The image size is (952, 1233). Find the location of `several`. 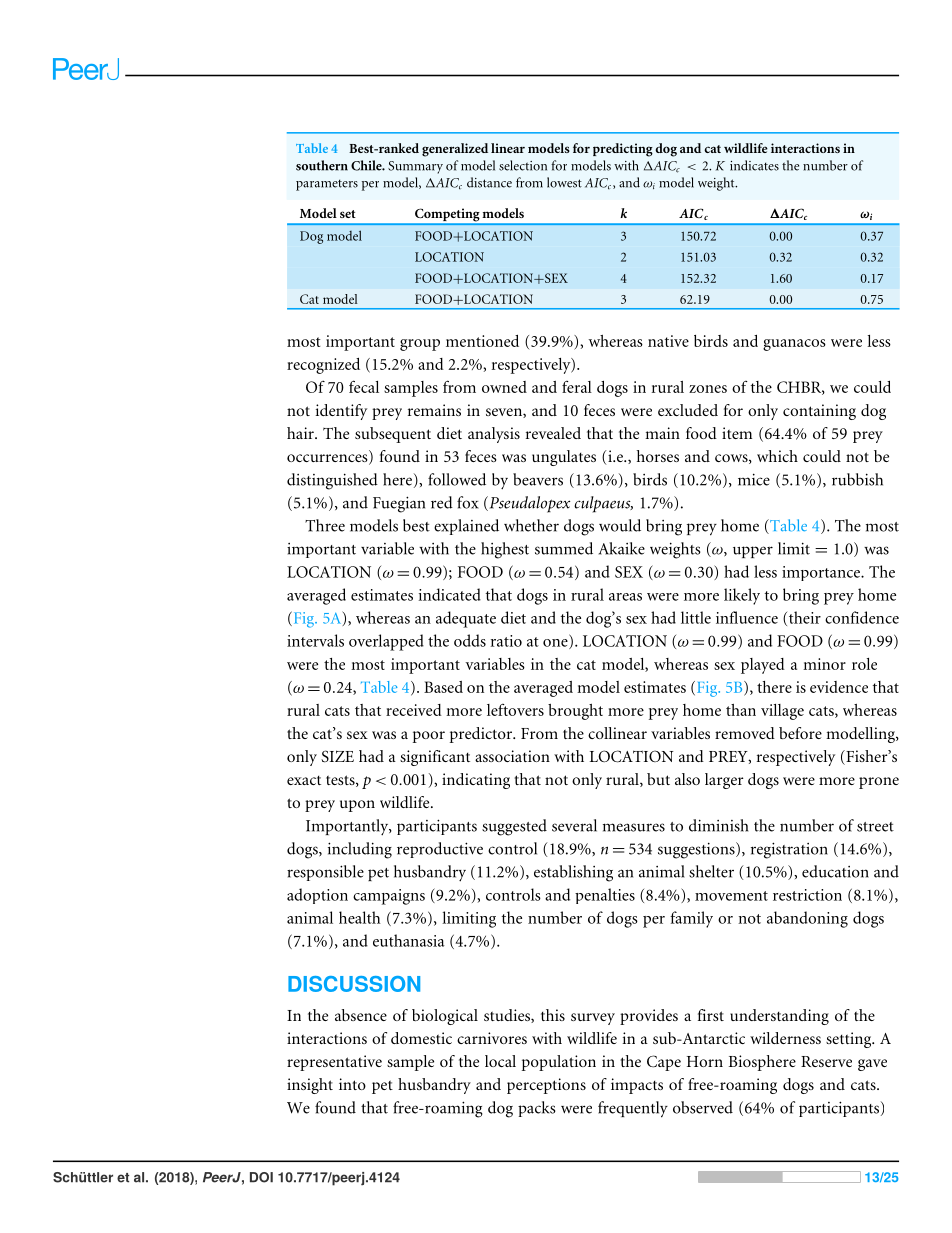

several is located at coordinates (574, 825).
